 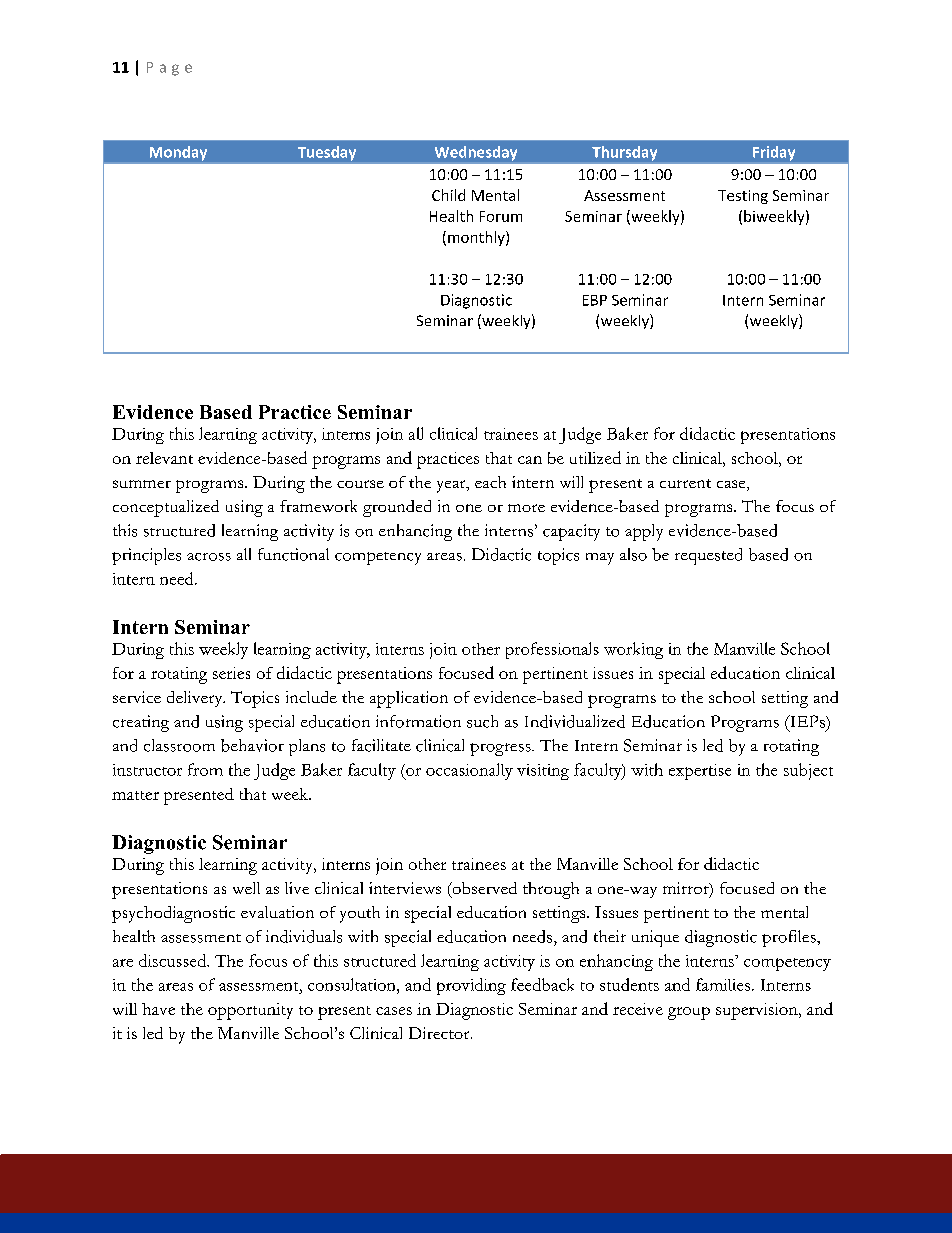 I want to click on Monday, so click(x=178, y=153).
